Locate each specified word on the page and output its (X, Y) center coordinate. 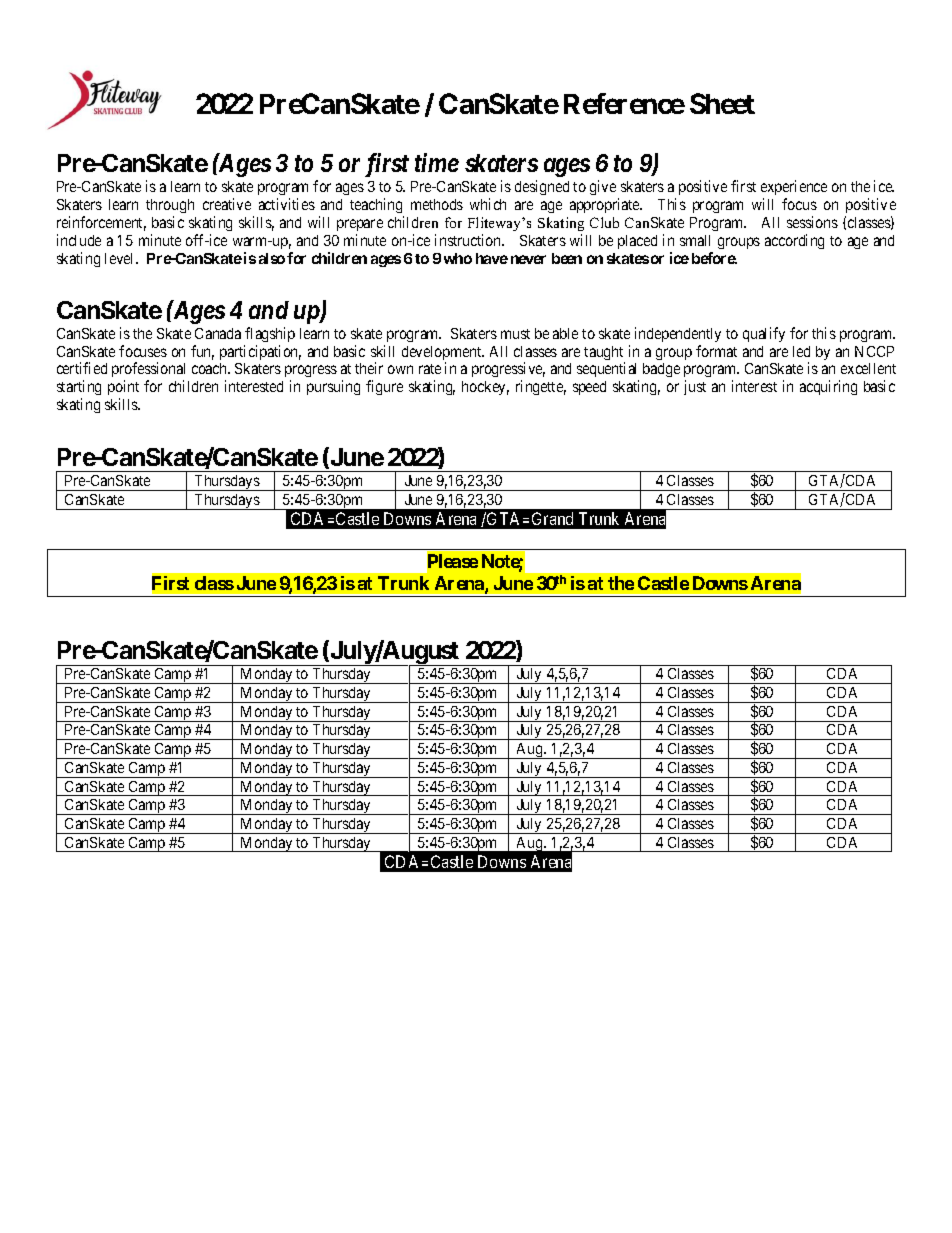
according (794, 241)
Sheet (722, 103)
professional (148, 371)
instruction (469, 240)
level (121, 258)
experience (794, 187)
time (437, 162)
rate (430, 369)
